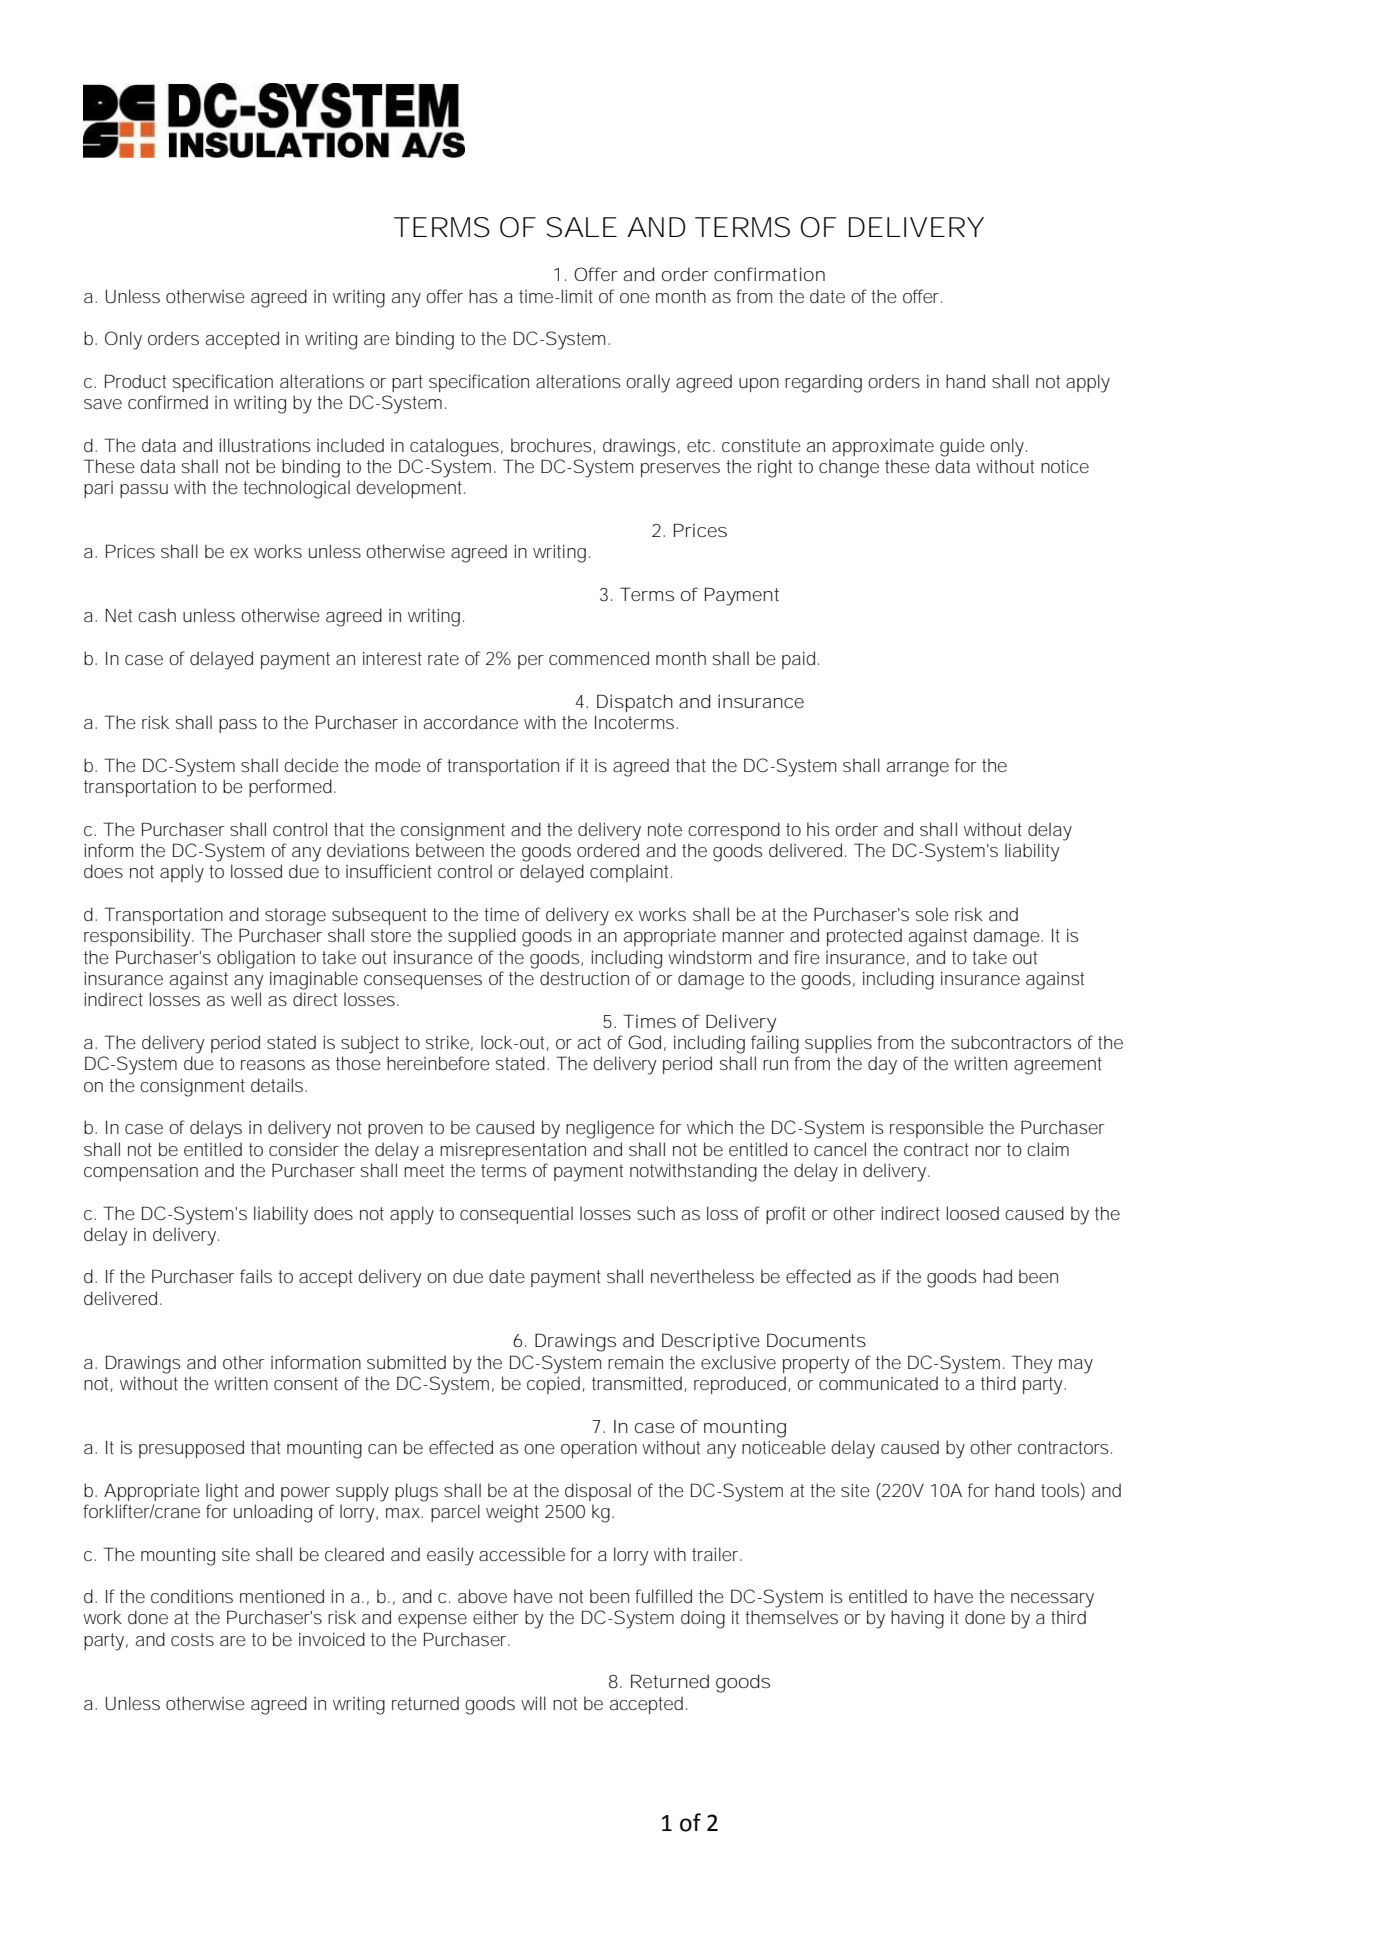 The width and height of the screenshot is (1379, 1951). What do you see at coordinates (168, 402) in the screenshot?
I see `confirmed` at bounding box center [168, 402].
